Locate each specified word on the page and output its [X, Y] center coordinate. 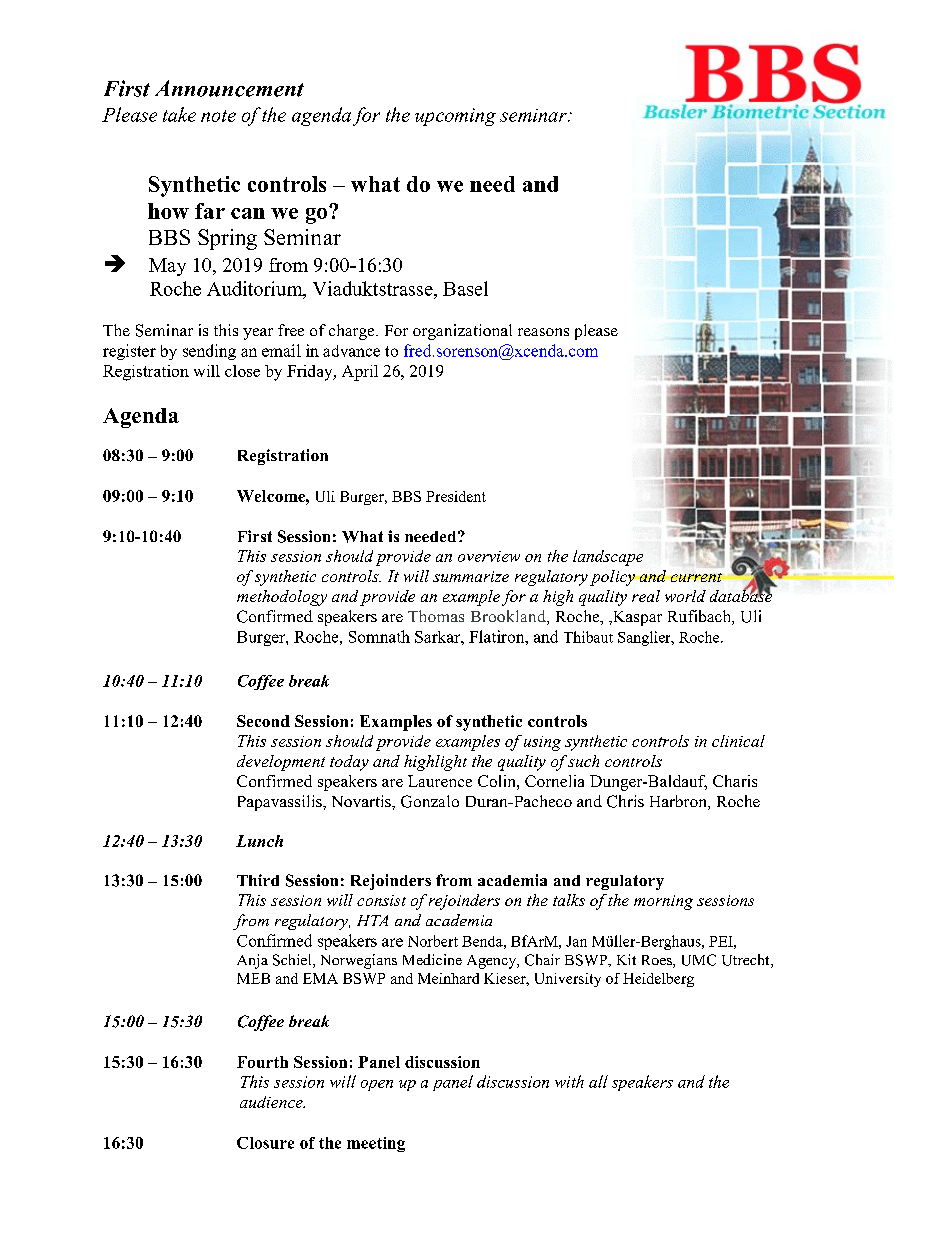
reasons [543, 332]
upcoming [455, 117]
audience [272, 1102]
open [377, 1085]
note [218, 116]
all [598, 1081]
